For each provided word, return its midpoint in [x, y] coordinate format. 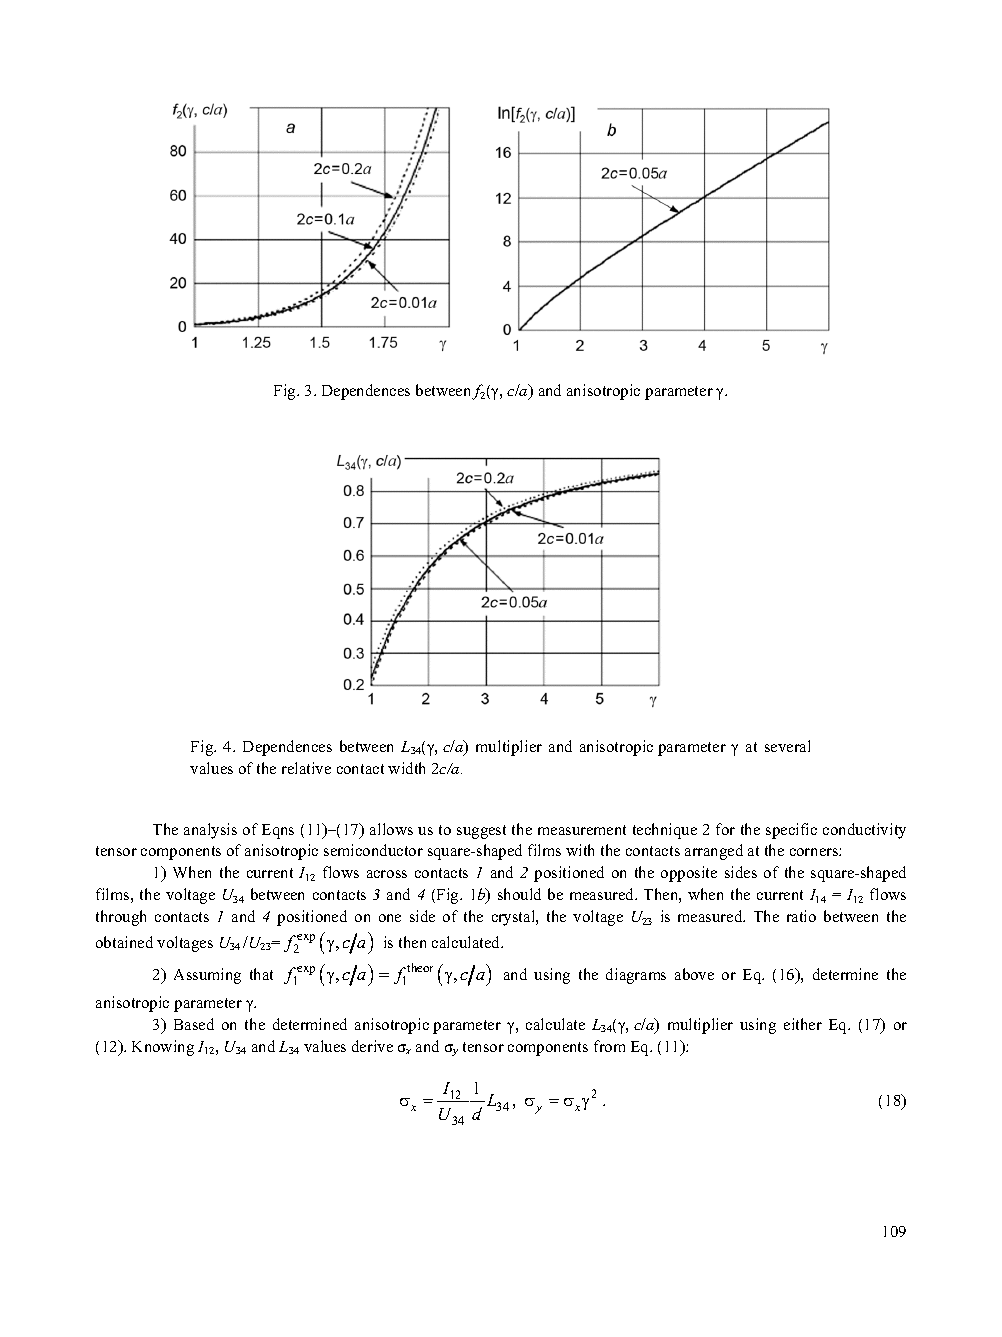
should [519, 894]
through [121, 918]
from [609, 1046]
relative [306, 768]
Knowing [163, 1048]
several [787, 746]
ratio [801, 916]
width [406, 768]
